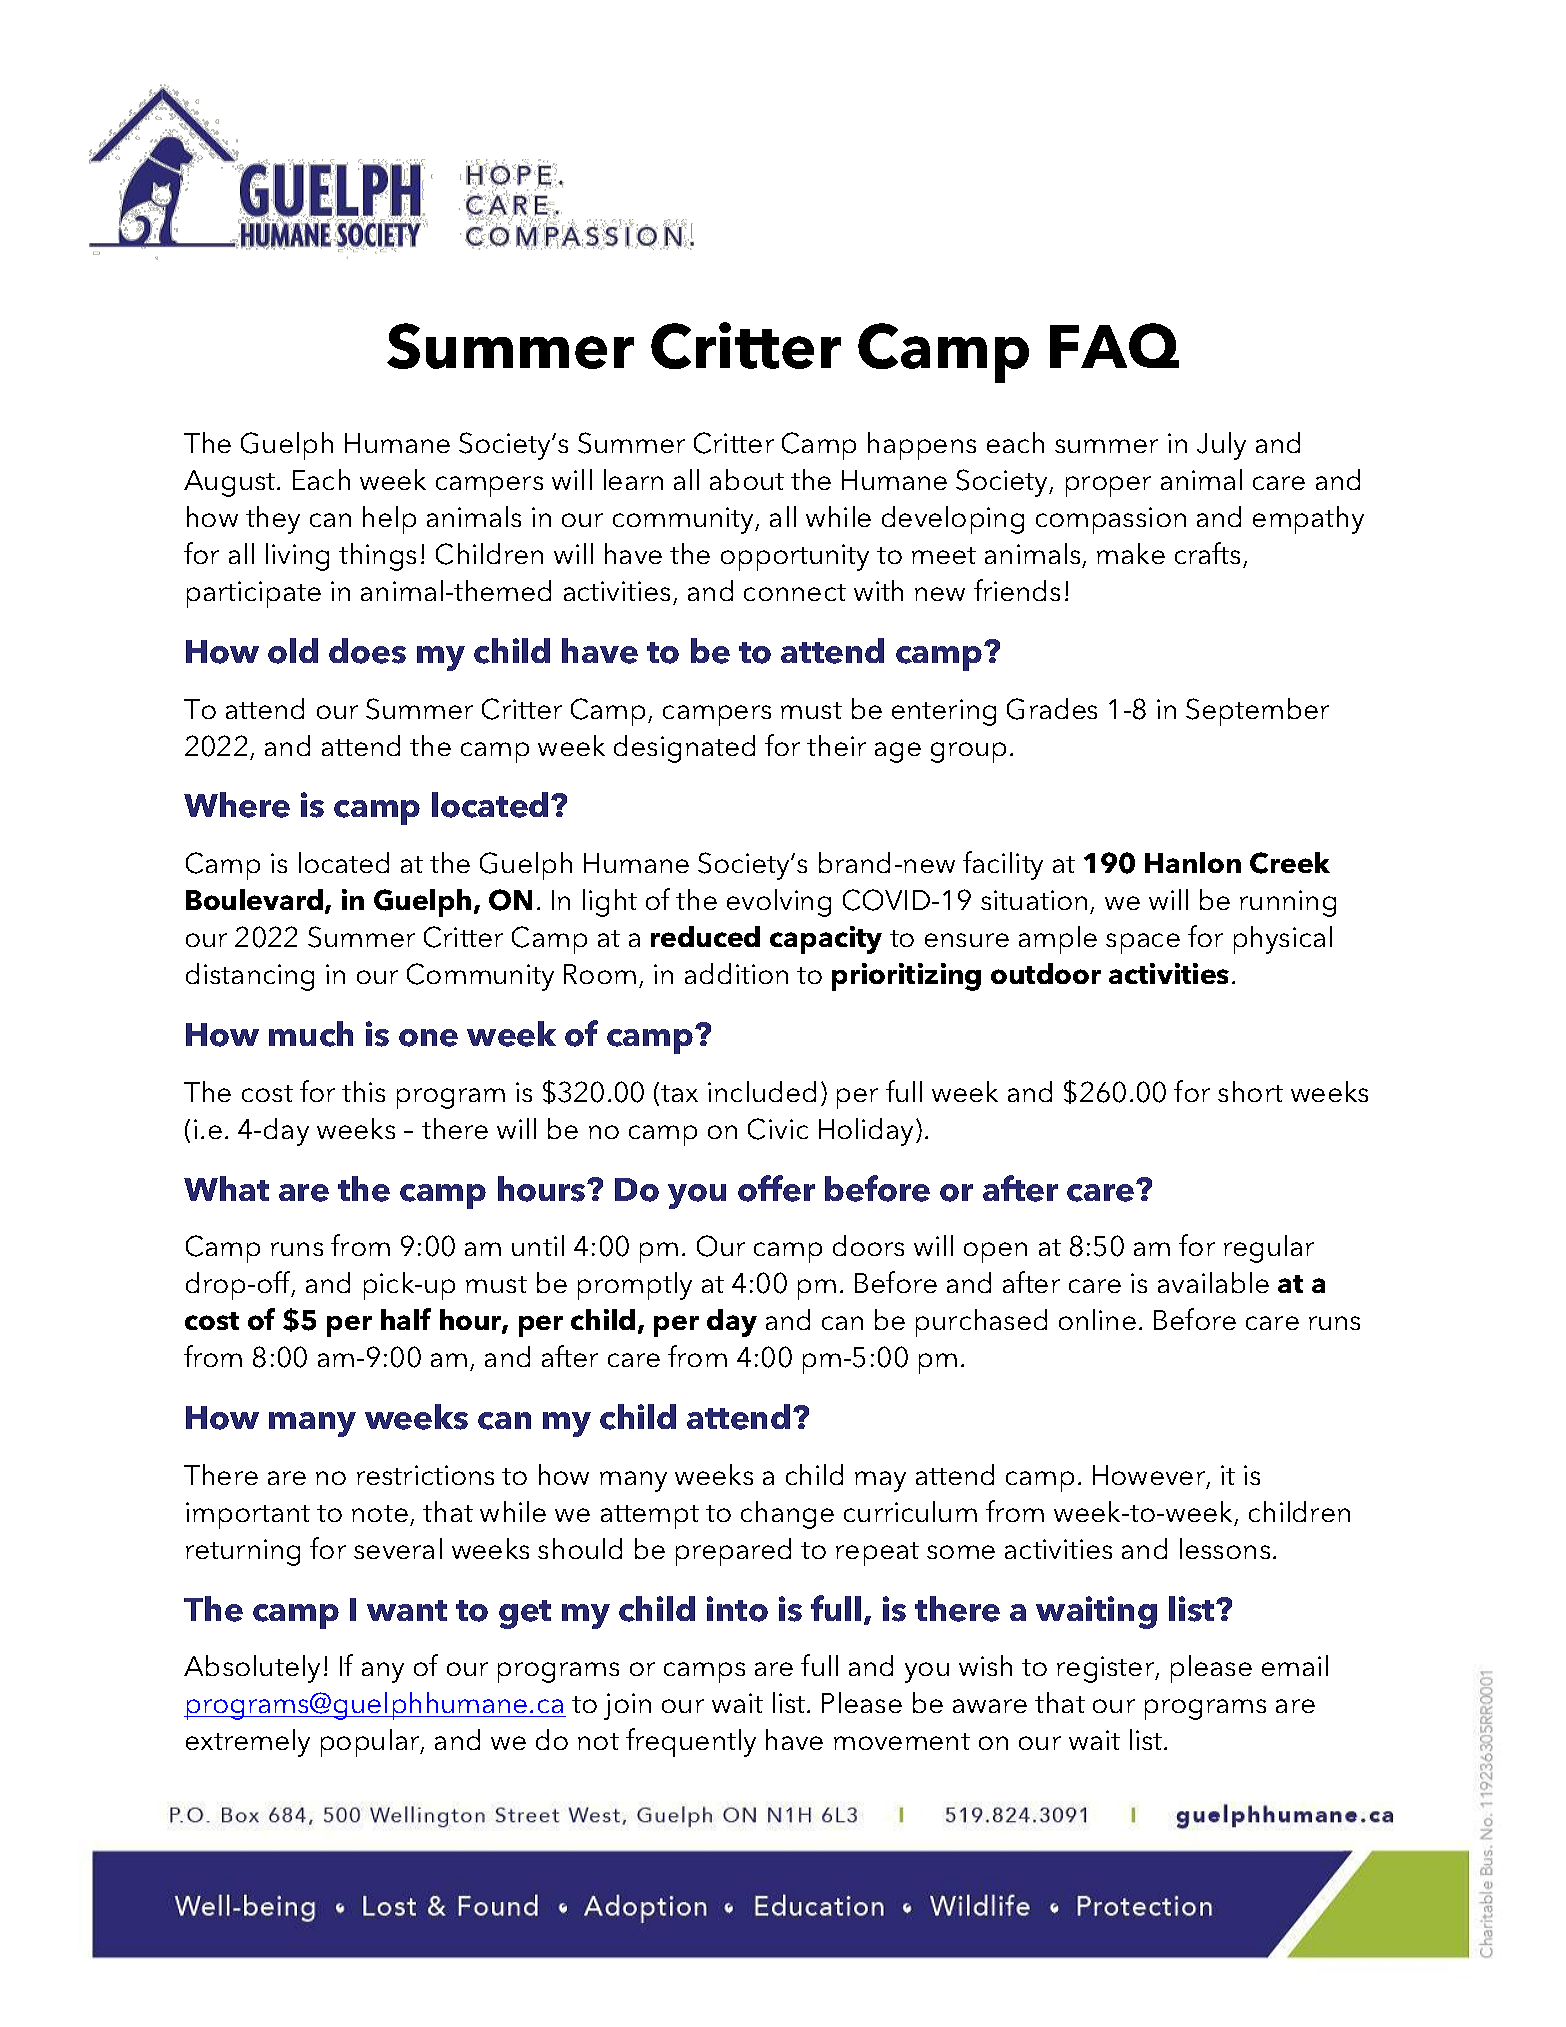 The width and height of the screenshot is (1566, 2027). I want to click on half, so click(406, 1319).
